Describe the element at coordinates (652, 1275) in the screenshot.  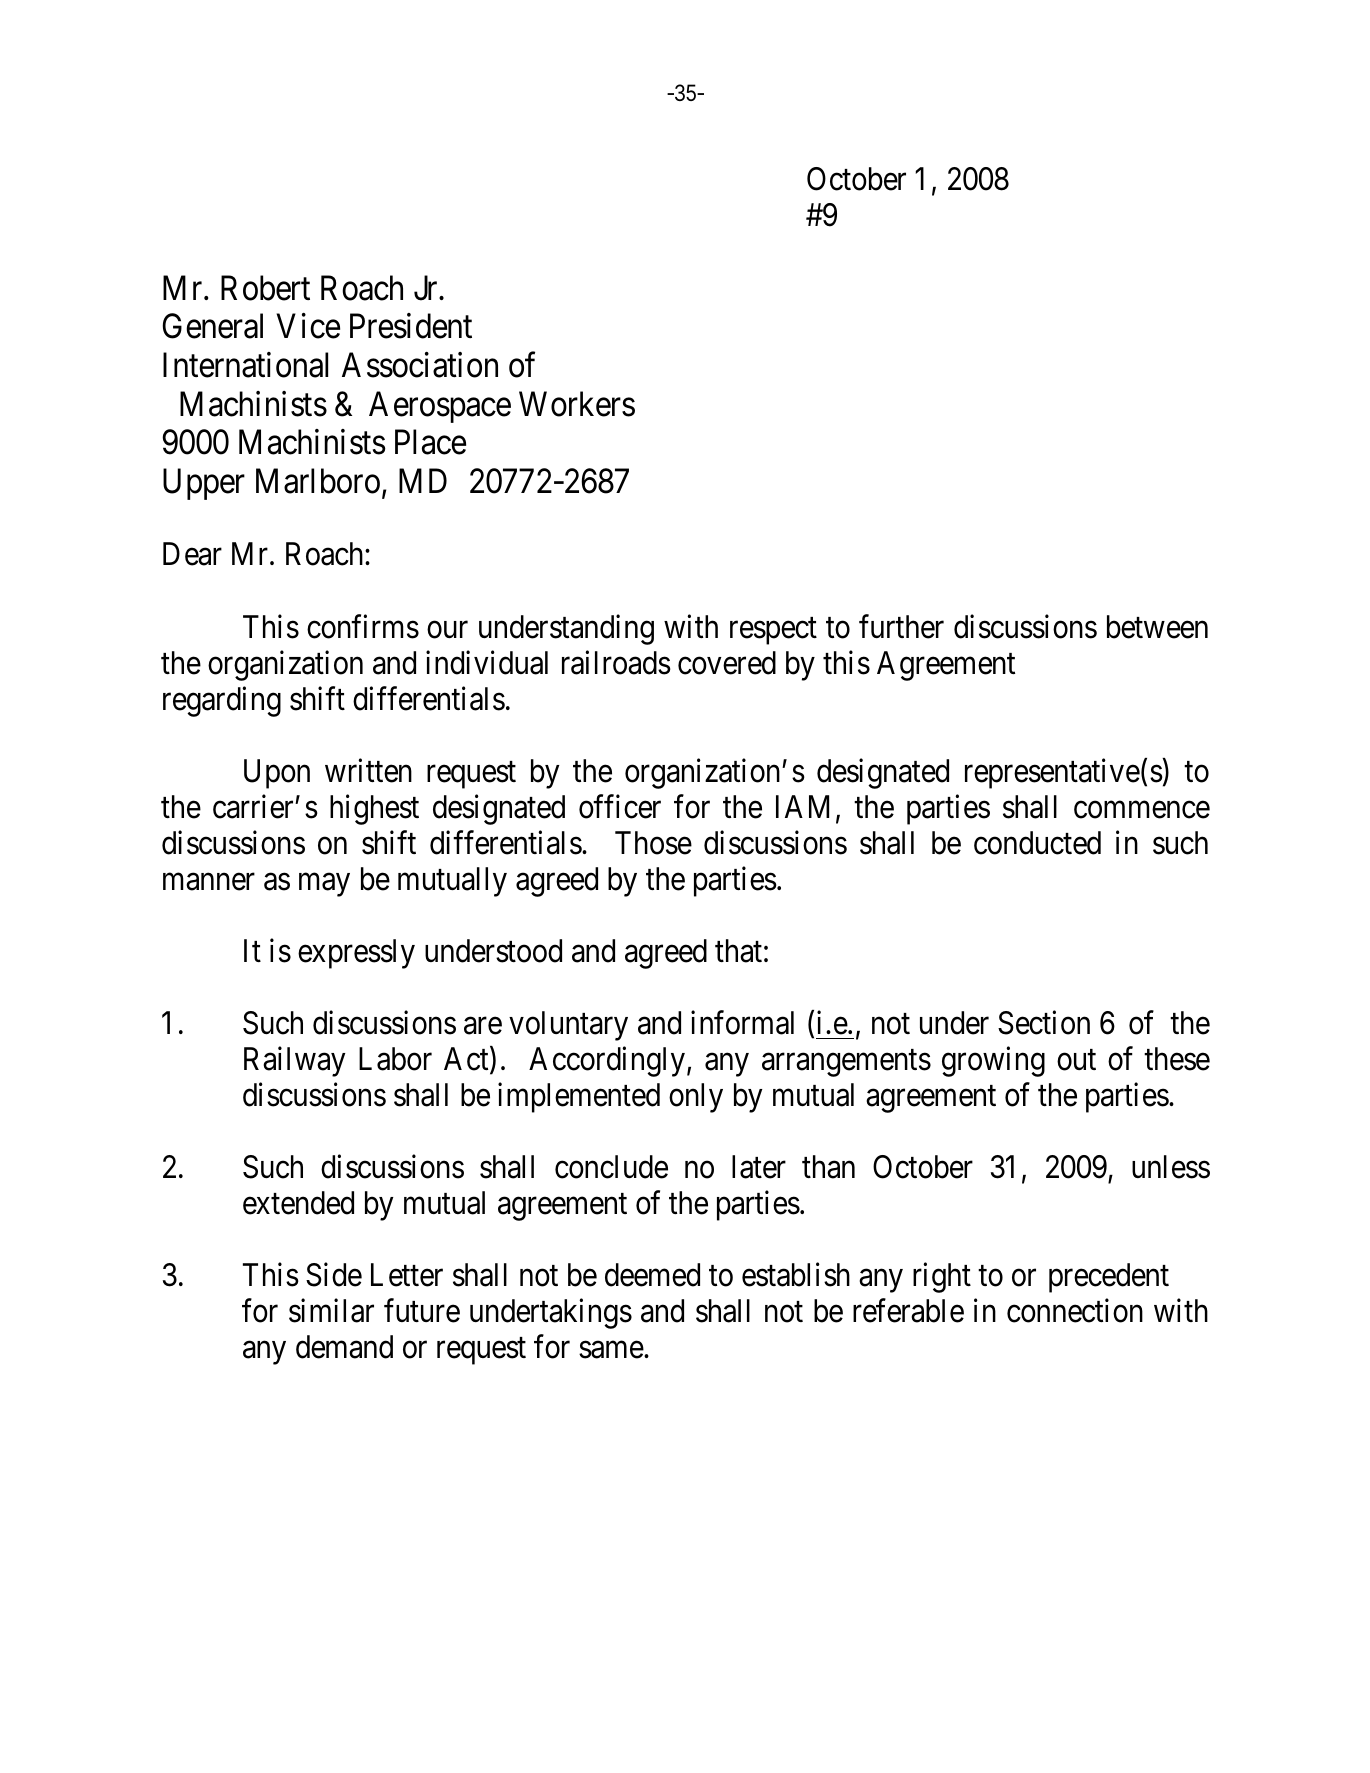
I see `deemed` at that location.
